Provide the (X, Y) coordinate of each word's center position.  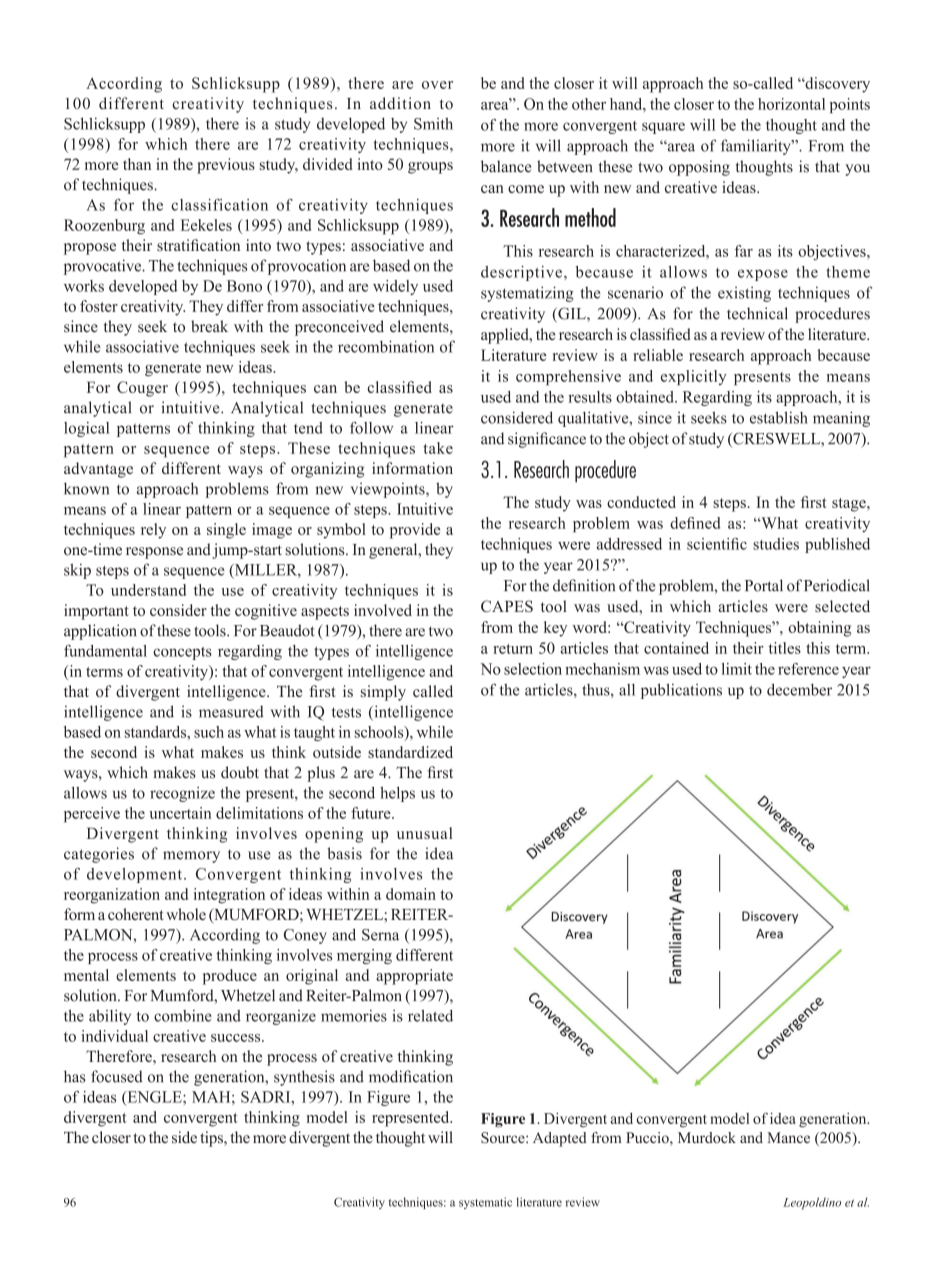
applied (506, 336)
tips (212, 1139)
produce (230, 977)
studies (776, 544)
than (137, 164)
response (154, 553)
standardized (410, 752)
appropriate (414, 977)
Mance (788, 1137)
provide (415, 531)
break (209, 326)
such (209, 732)
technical (757, 313)
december (799, 689)
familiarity (757, 147)
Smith (433, 123)
